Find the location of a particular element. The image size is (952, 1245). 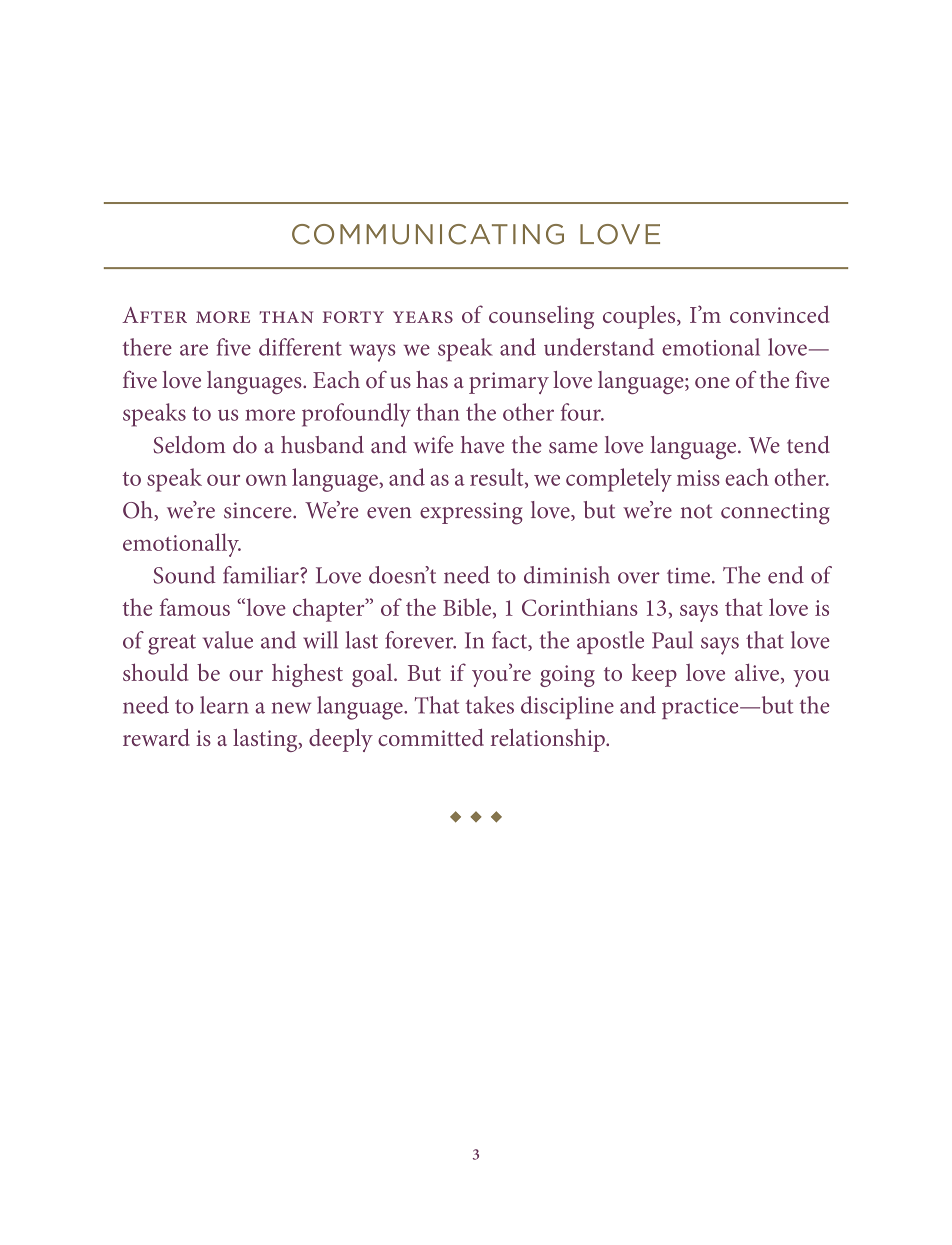

diminish is located at coordinates (567, 575).
